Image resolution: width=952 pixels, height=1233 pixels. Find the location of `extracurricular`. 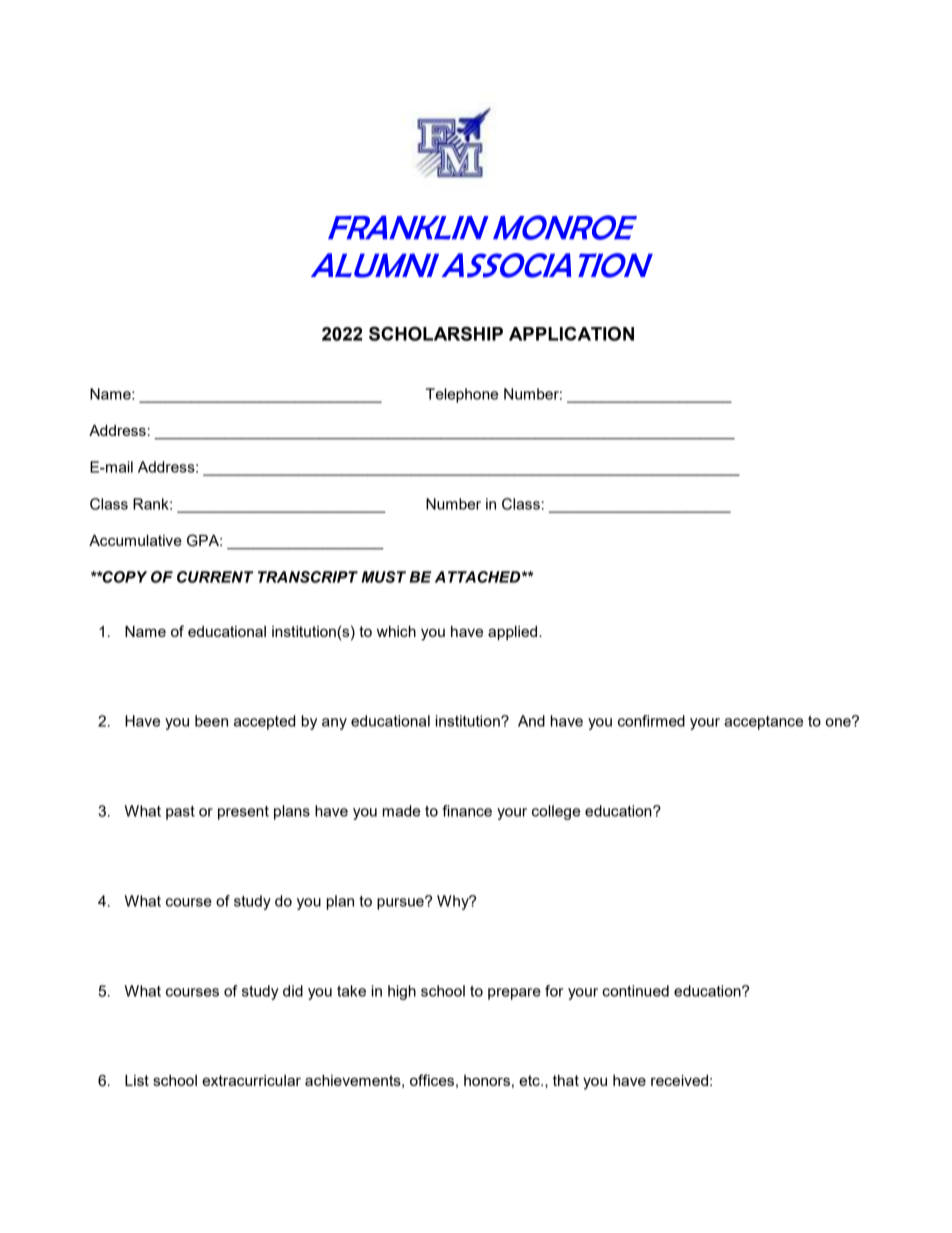

extracurricular is located at coordinates (251, 1080).
